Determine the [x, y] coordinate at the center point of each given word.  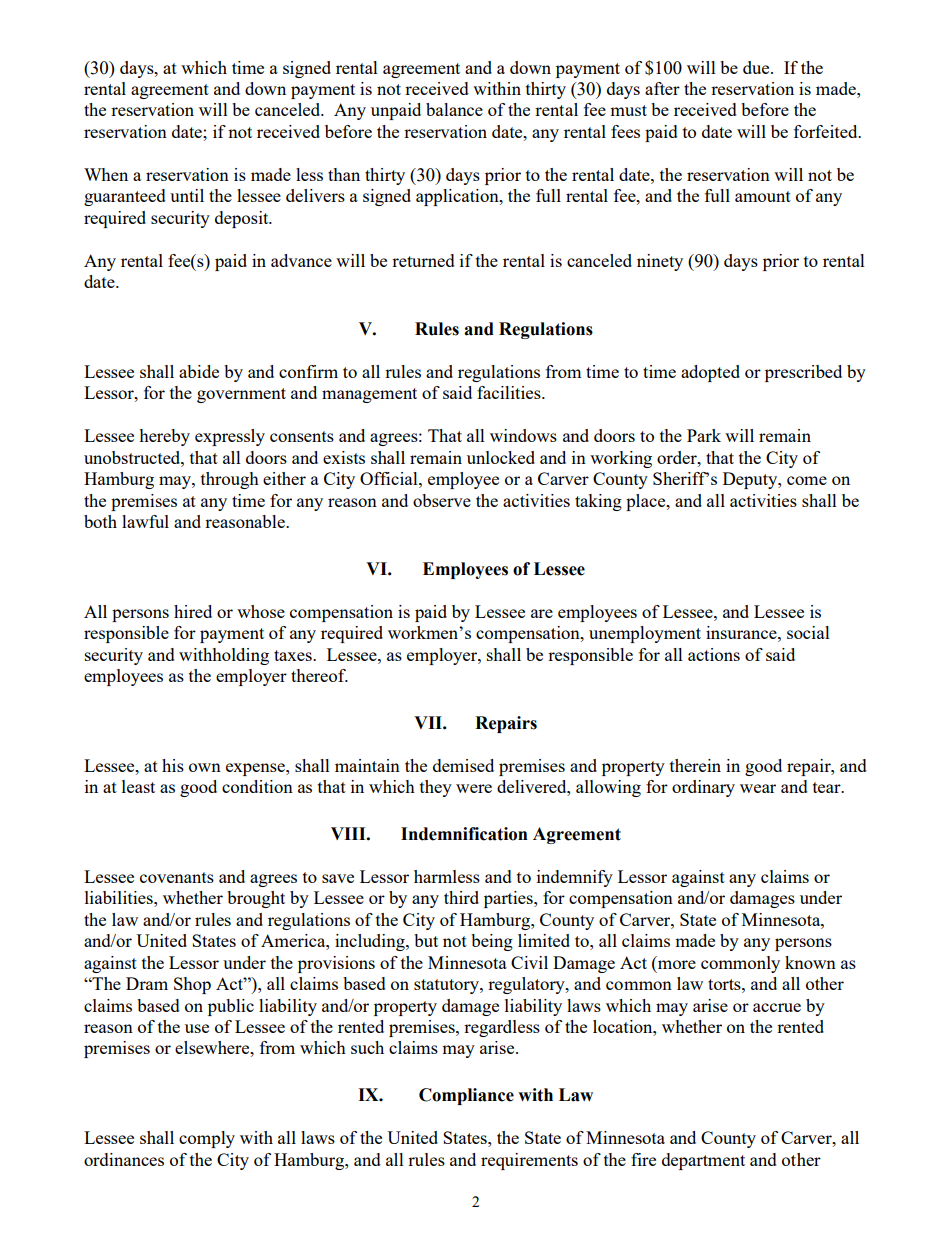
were [474, 788]
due [757, 67]
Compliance [466, 1096]
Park [704, 435]
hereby [164, 437]
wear [758, 788]
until [187, 195]
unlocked [501, 457]
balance [454, 109]
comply [207, 1139]
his [173, 765]
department [703, 1161]
